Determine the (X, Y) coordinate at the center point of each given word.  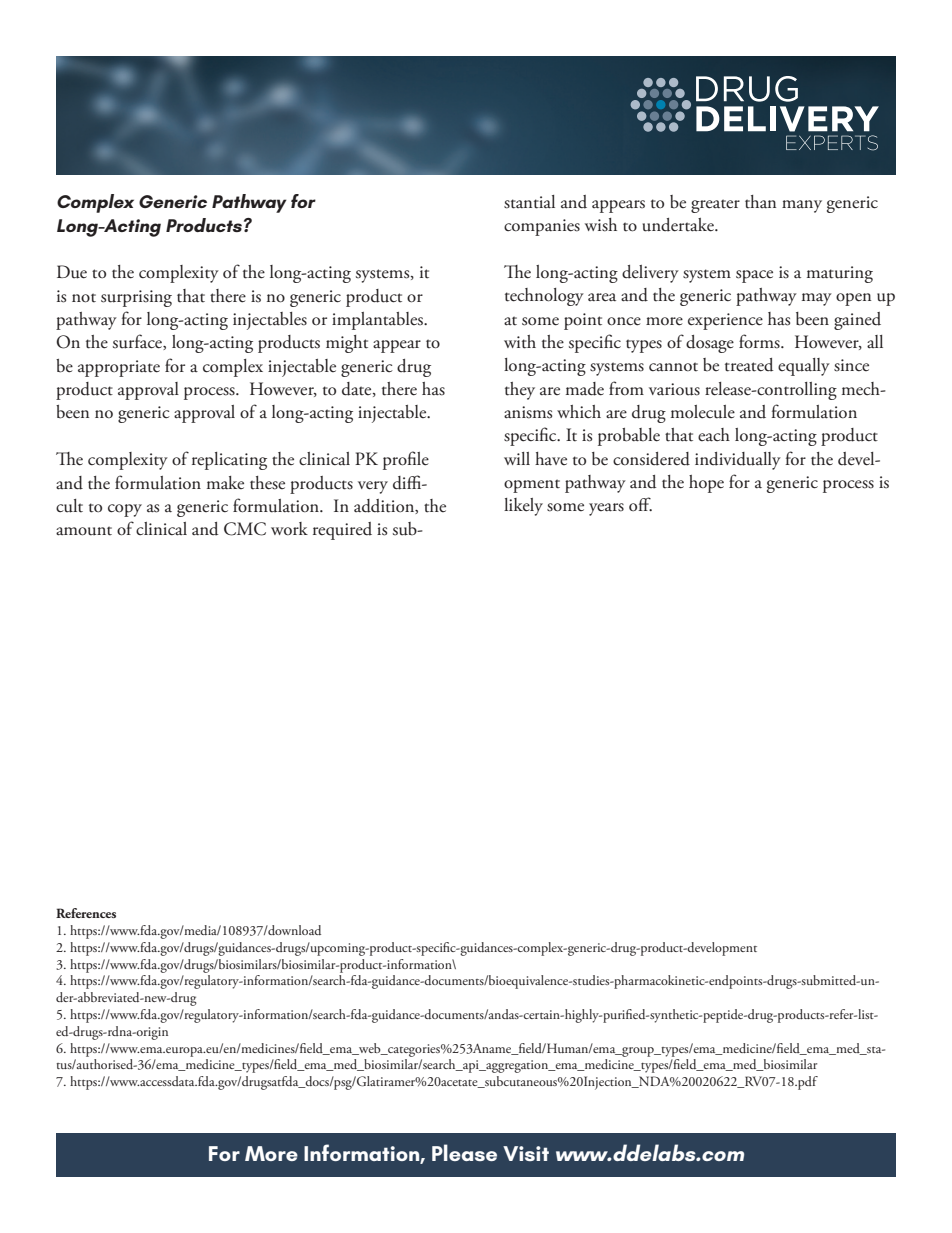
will (517, 458)
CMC (245, 529)
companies (542, 227)
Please (464, 1152)
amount (84, 531)
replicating (229, 461)
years (606, 509)
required (342, 531)
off (640, 504)
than (760, 202)
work (289, 529)
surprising (136, 298)
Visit (526, 1153)
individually (738, 461)
